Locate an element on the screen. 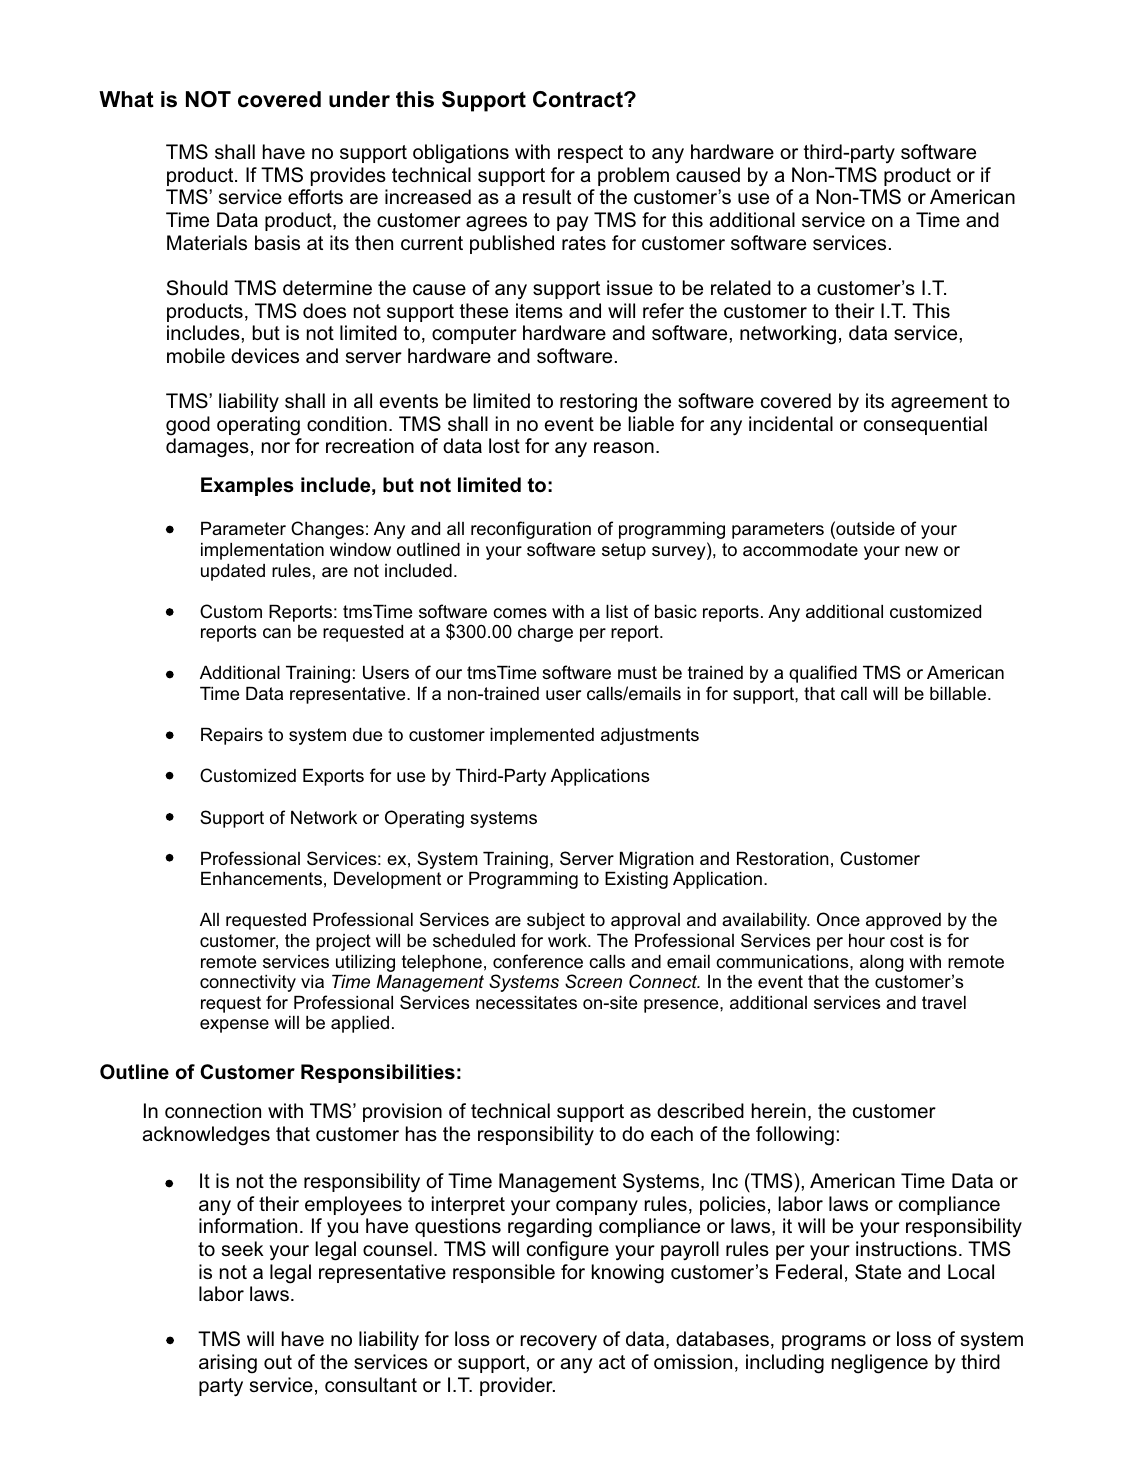 Image resolution: width=1128 pixels, height=1459 pixels. related is located at coordinates (741, 287).
